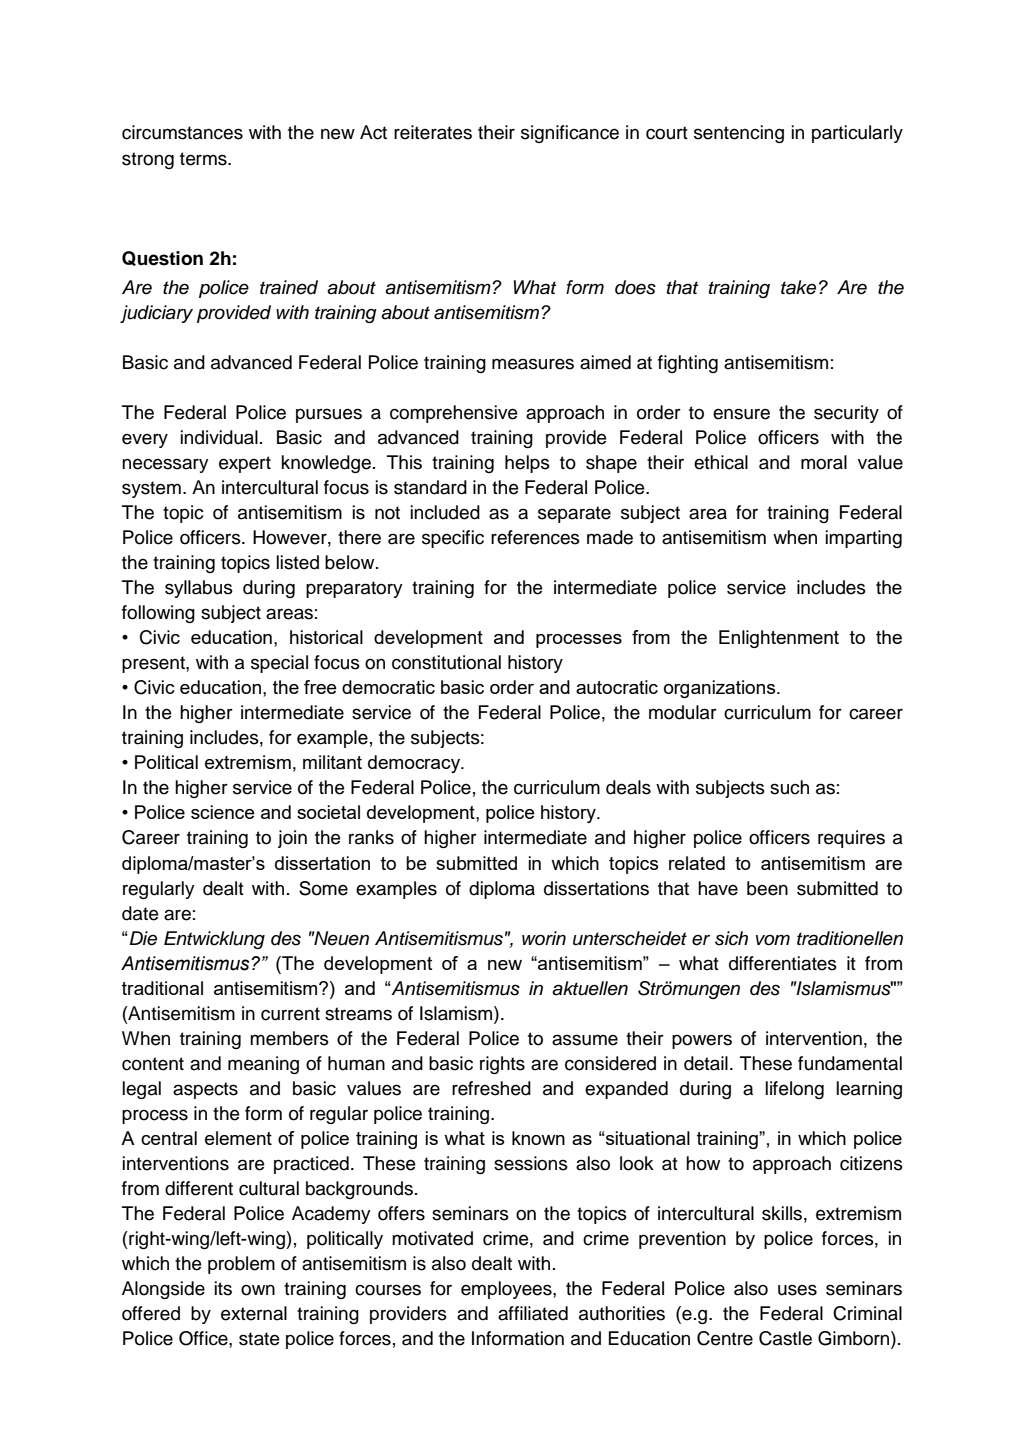  What do you see at coordinates (223, 1288) in the document?
I see `its` at bounding box center [223, 1288].
